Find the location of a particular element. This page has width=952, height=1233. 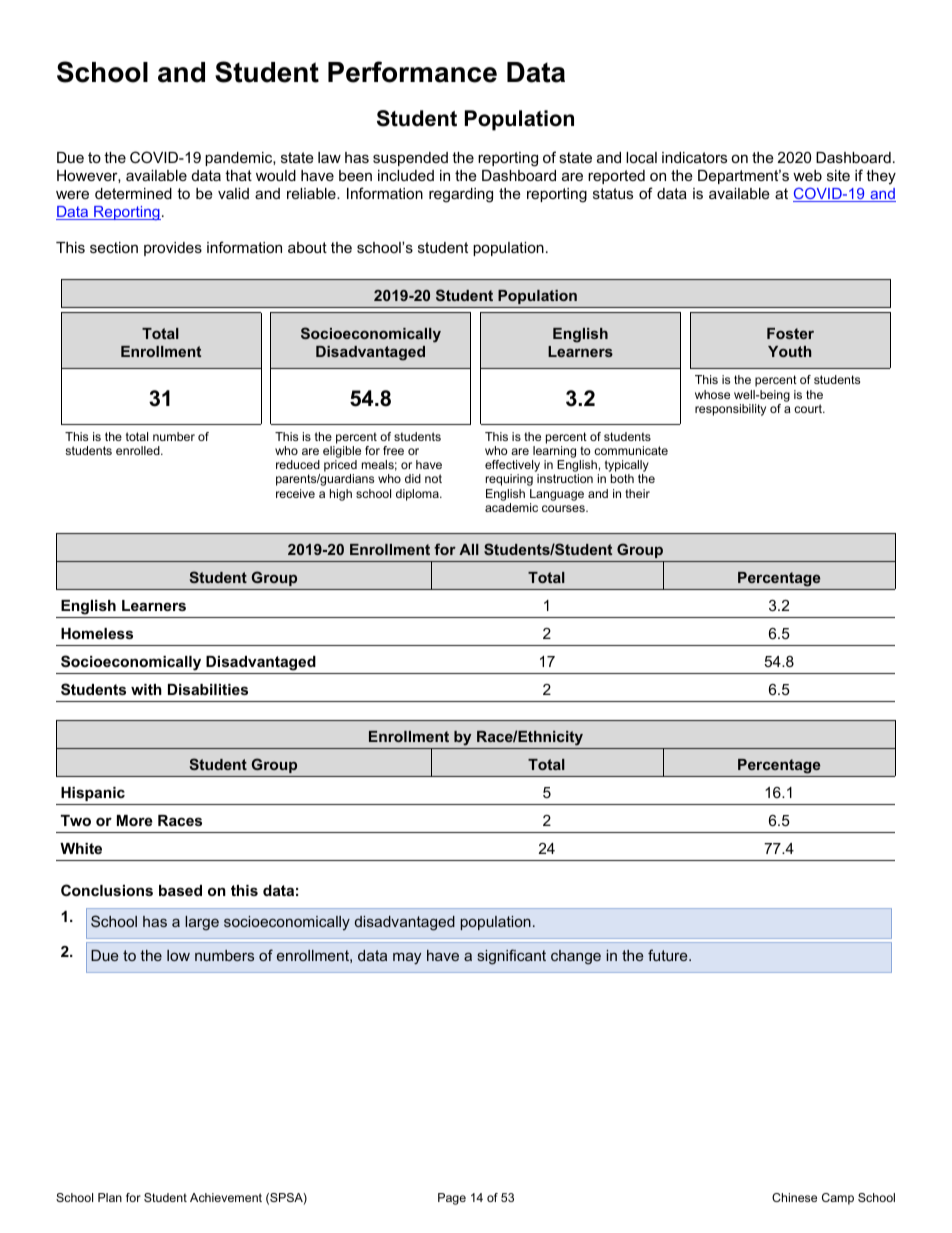

web is located at coordinates (807, 175).
